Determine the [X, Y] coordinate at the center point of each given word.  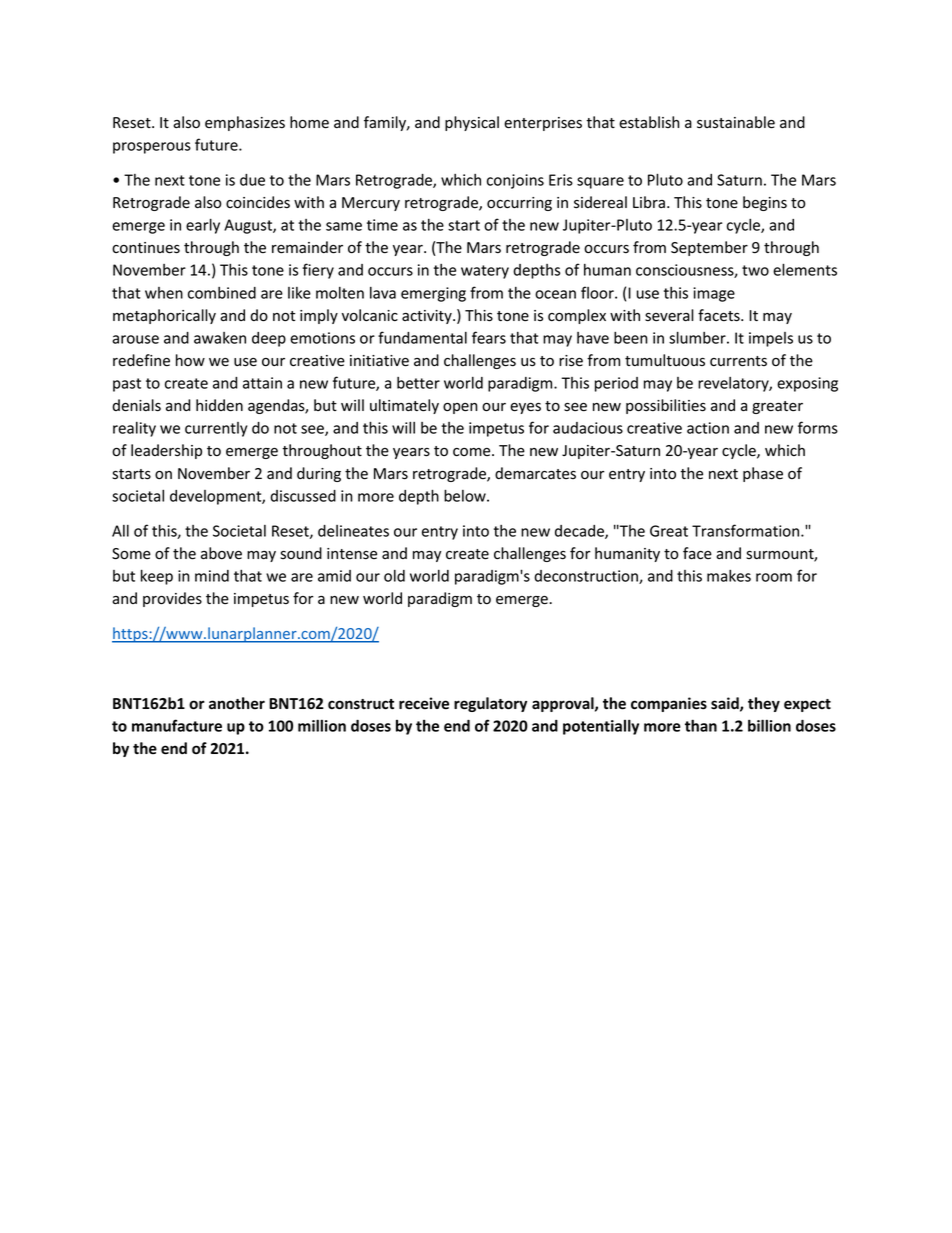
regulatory [490, 704]
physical [472, 123]
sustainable [736, 122]
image [714, 294]
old [394, 576]
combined [222, 293]
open [460, 408]
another [237, 703]
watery [485, 272]
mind [212, 576]
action [708, 428]
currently [216, 429]
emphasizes [245, 123]
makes [729, 576]
